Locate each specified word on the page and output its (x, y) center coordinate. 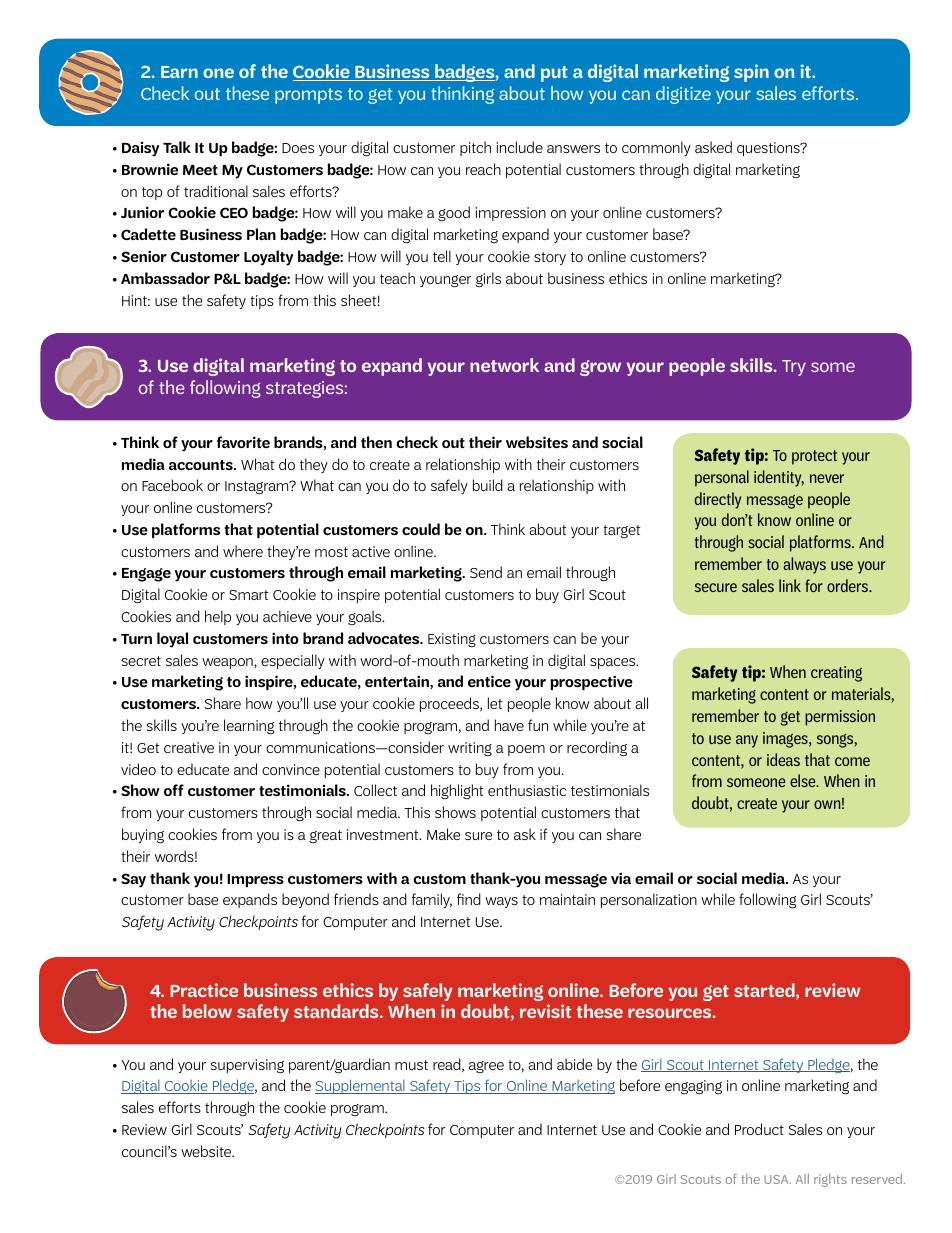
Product (759, 1129)
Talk (177, 147)
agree (486, 1067)
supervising (247, 1066)
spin (751, 73)
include (519, 147)
